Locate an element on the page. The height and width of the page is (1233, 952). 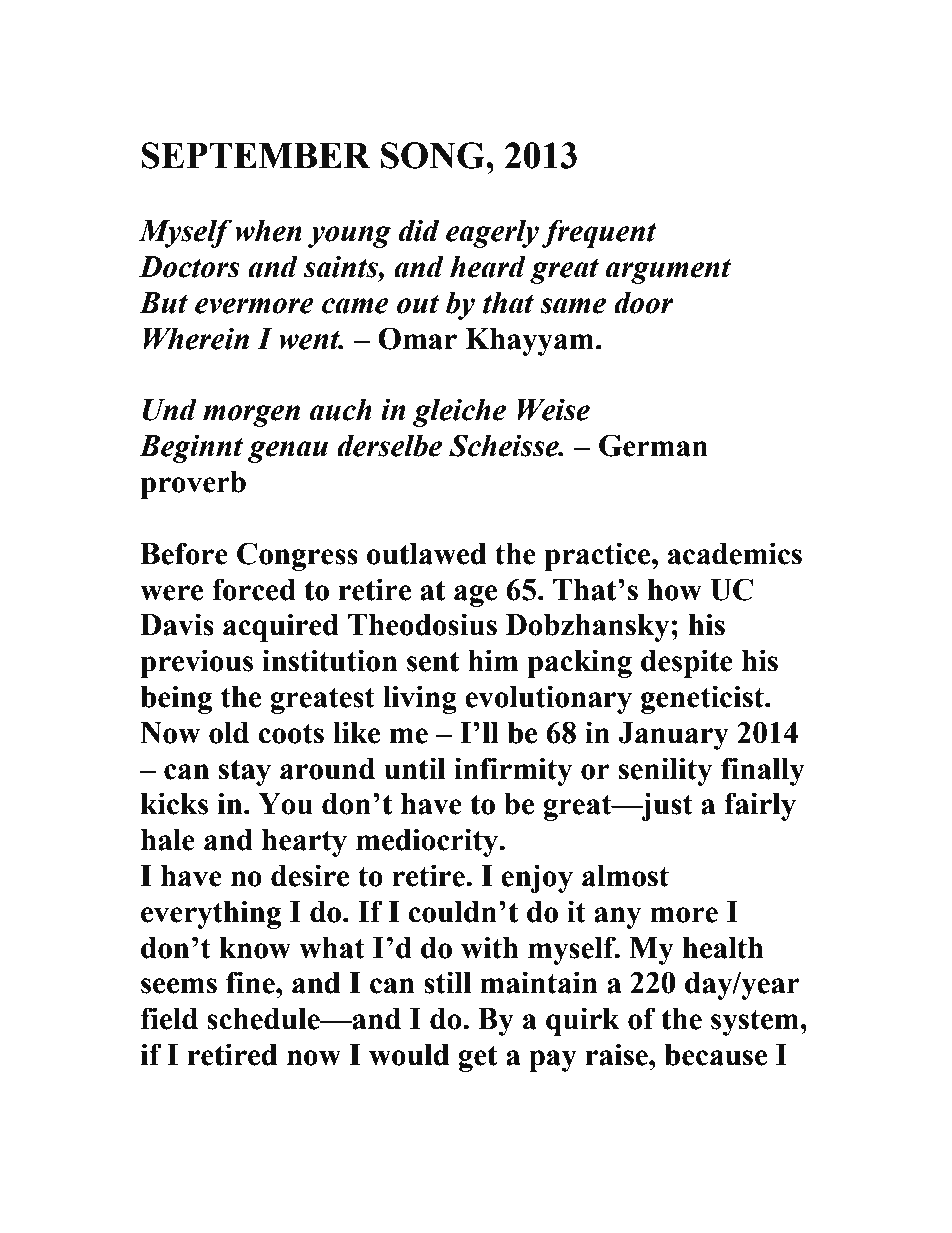
SONG is located at coordinates (434, 155).
